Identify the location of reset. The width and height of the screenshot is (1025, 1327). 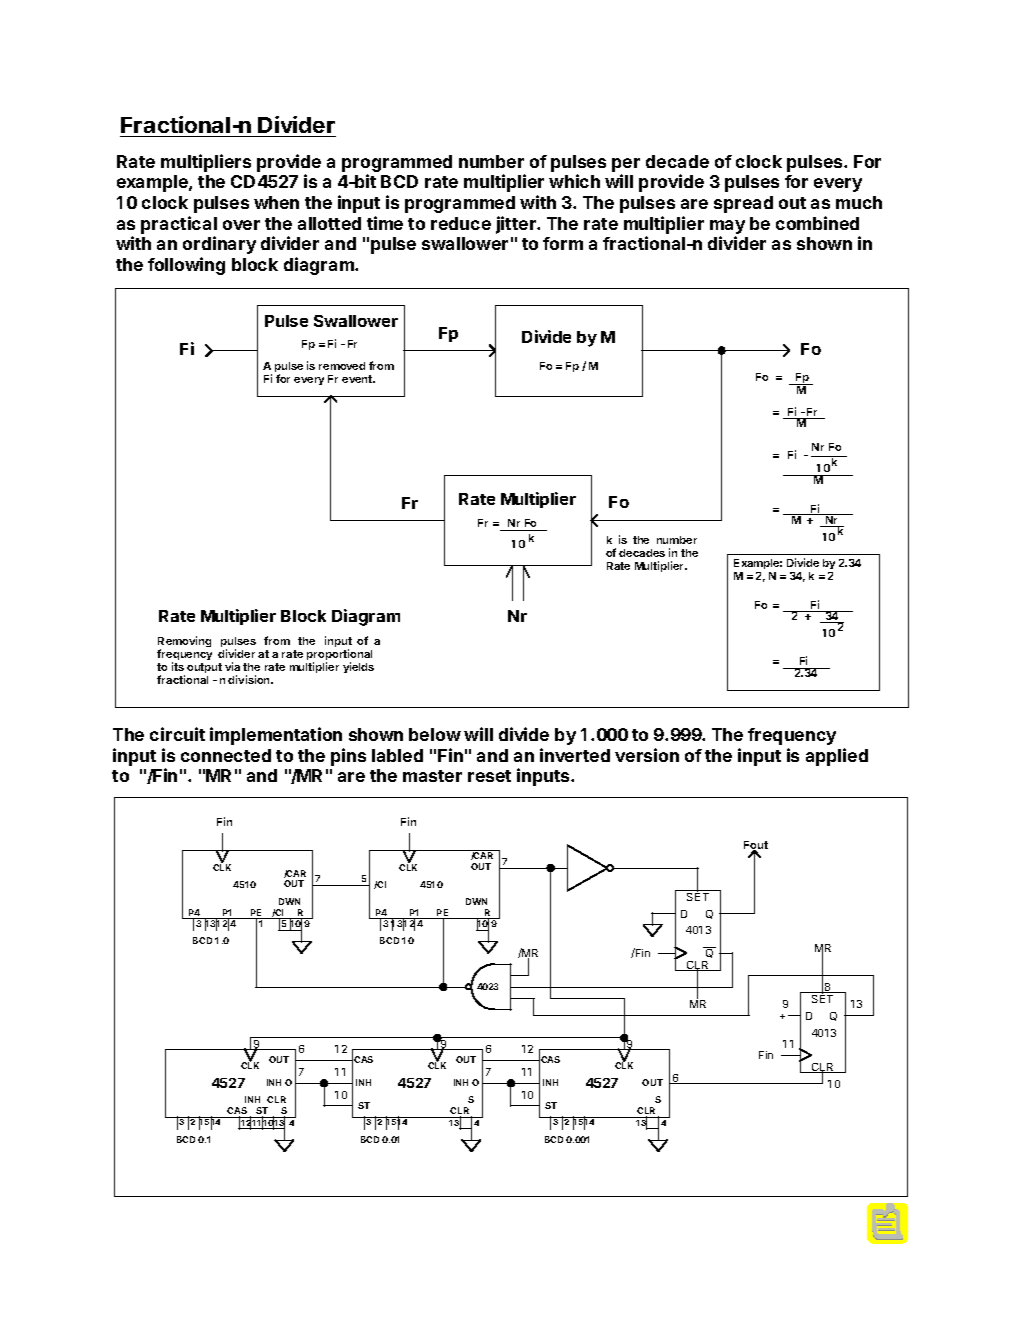
(489, 776).
